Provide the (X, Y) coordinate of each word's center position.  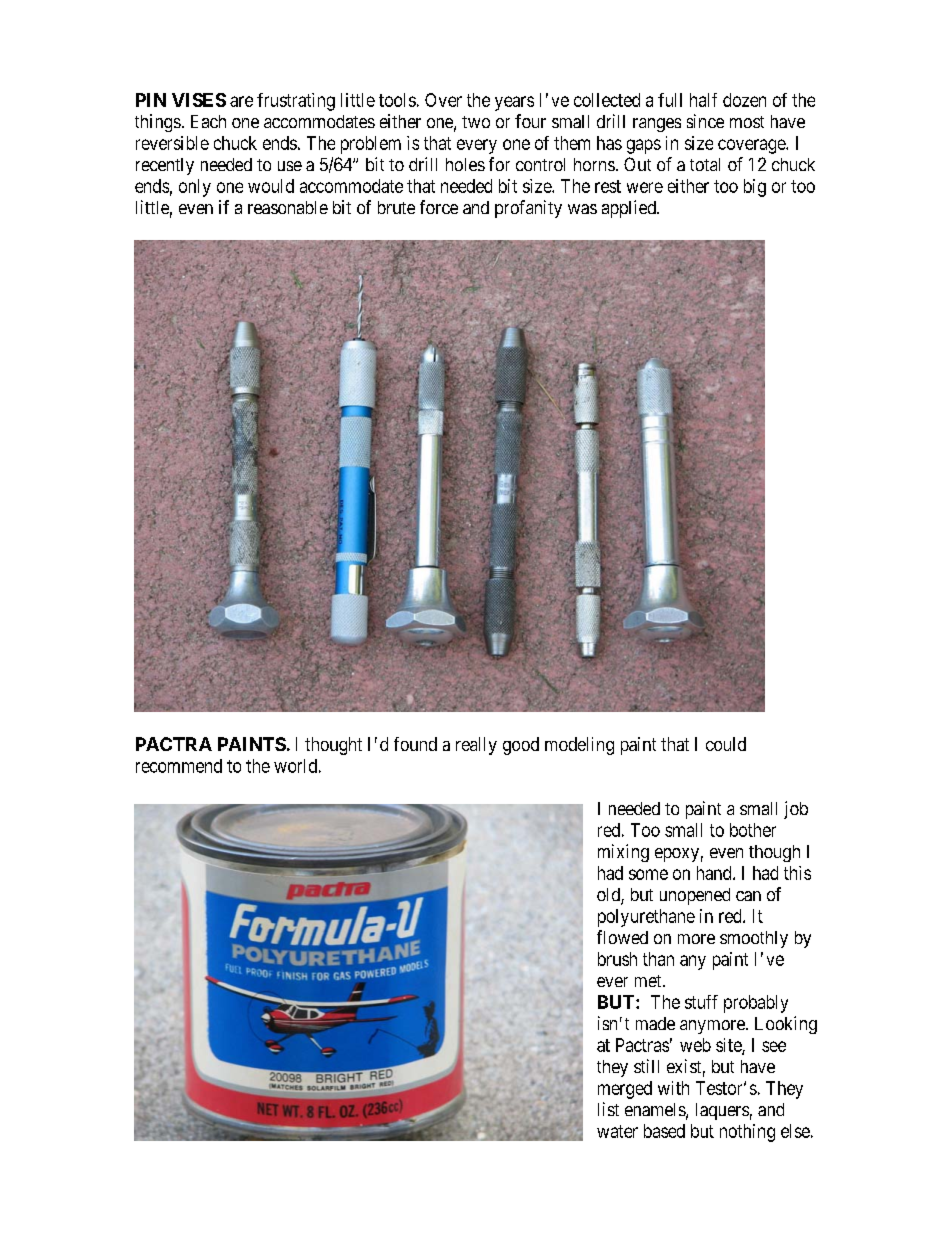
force (439, 207)
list (608, 1109)
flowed (622, 937)
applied (630, 209)
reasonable (288, 207)
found (415, 744)
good (521, 746)
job (796, 810)
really (476, 746)
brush (617, 959)
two (476, 122)
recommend (179, 766)
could (726, 744)
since (705, 121)
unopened (695, 896)
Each (208, 121)
